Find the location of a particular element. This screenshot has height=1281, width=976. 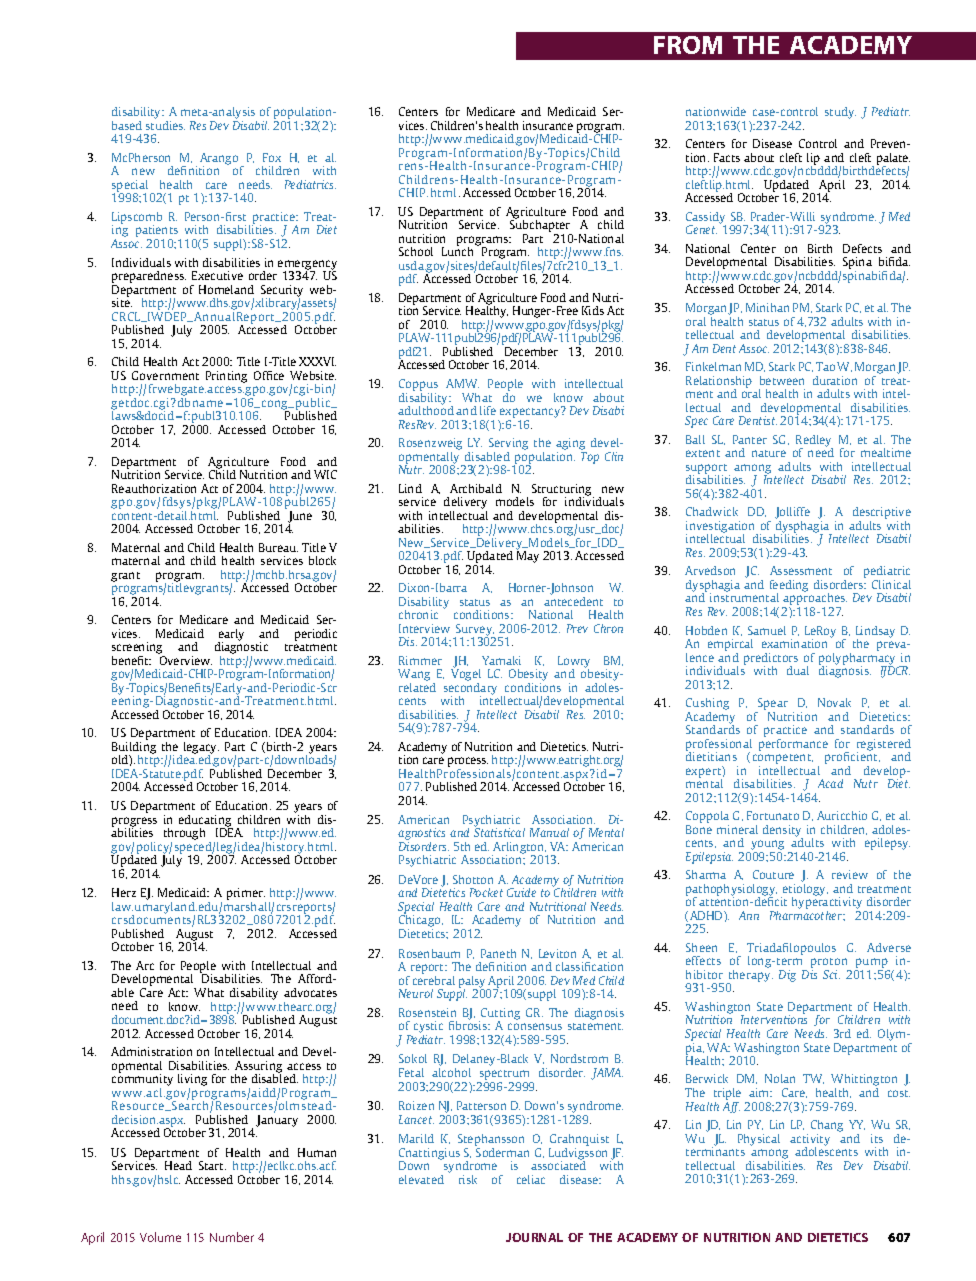

educating is located at coordinates (206, 822).
